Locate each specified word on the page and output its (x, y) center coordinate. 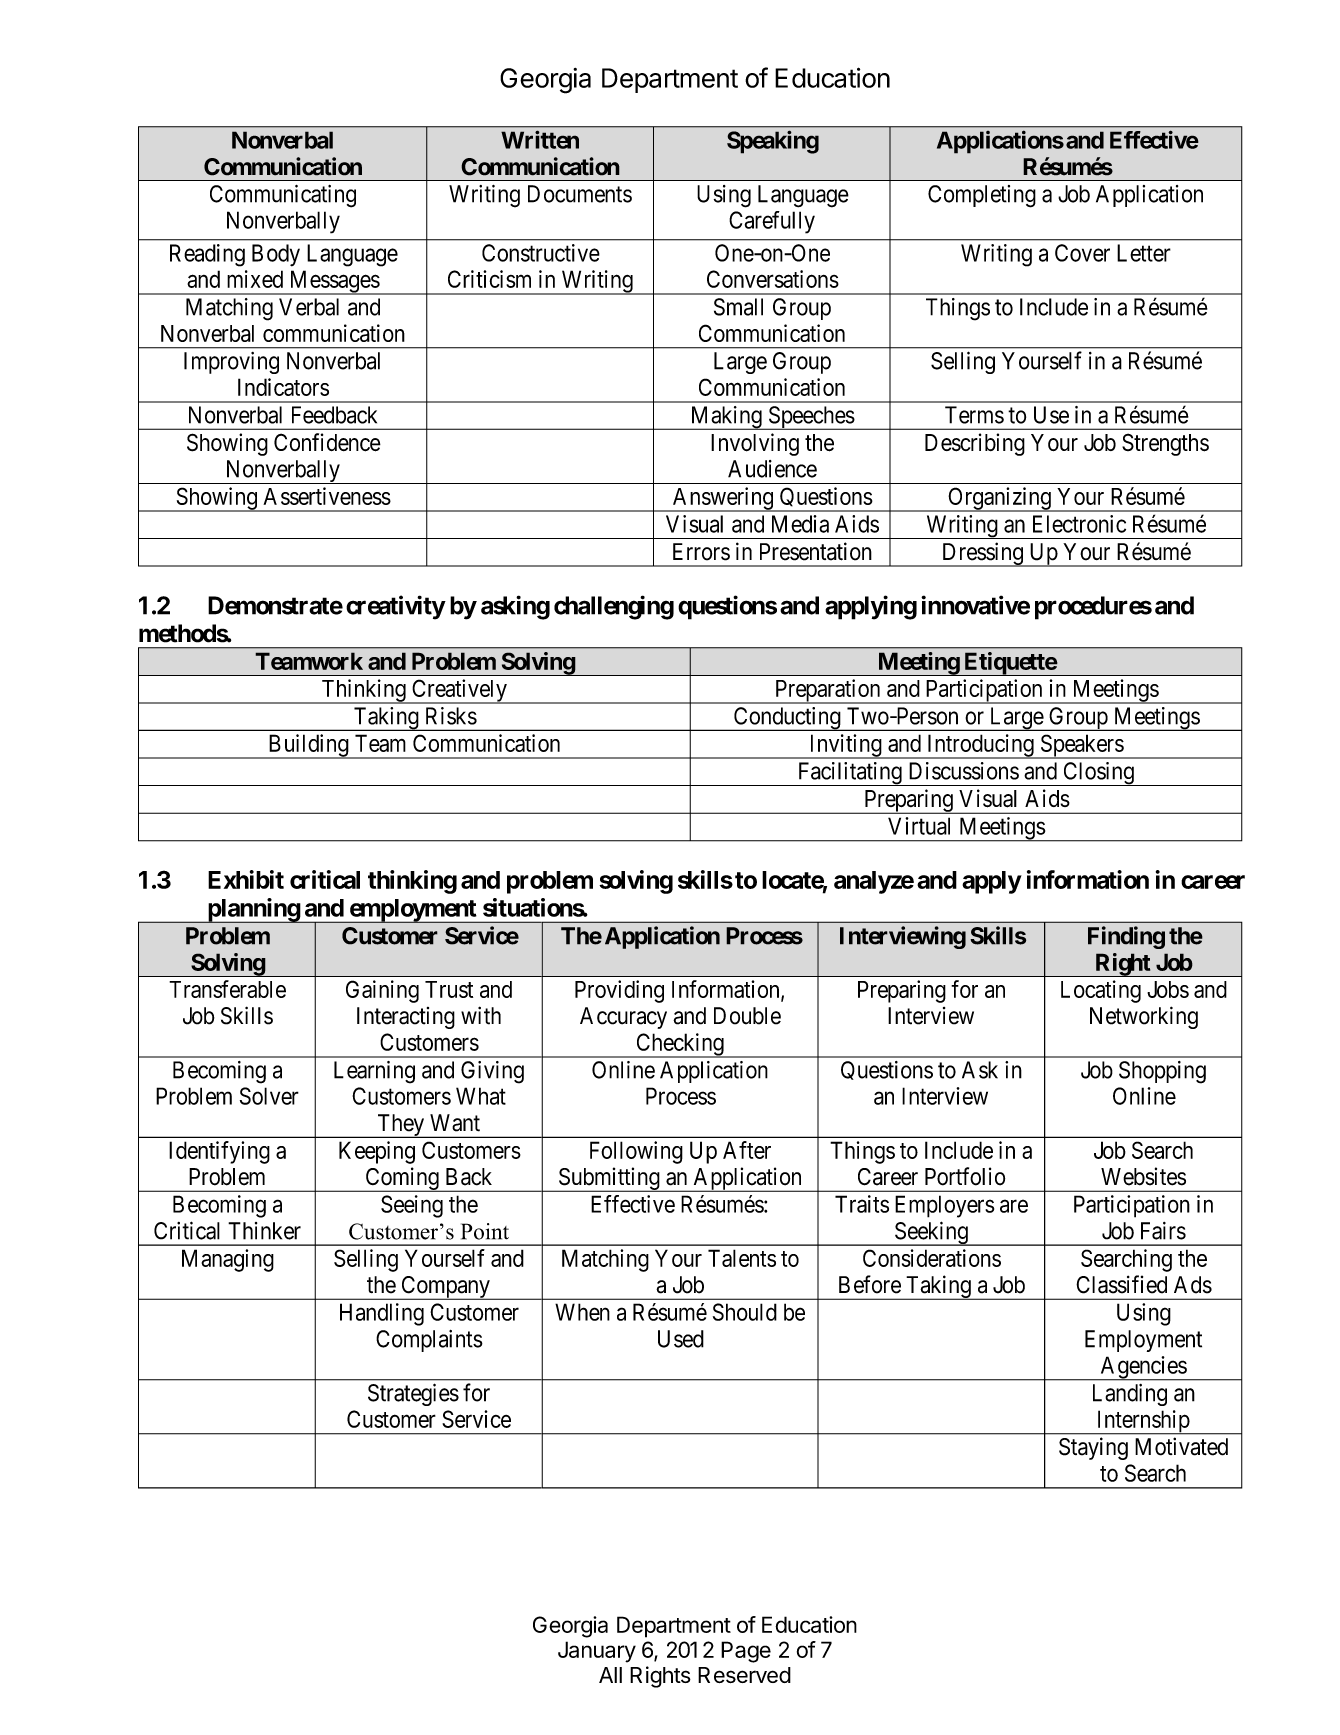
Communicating (283, 196)
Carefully (772, 222)
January (597, 1652)
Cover (1082, 253)
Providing (619, 991)
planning (253, 910)
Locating (1101, 991)
